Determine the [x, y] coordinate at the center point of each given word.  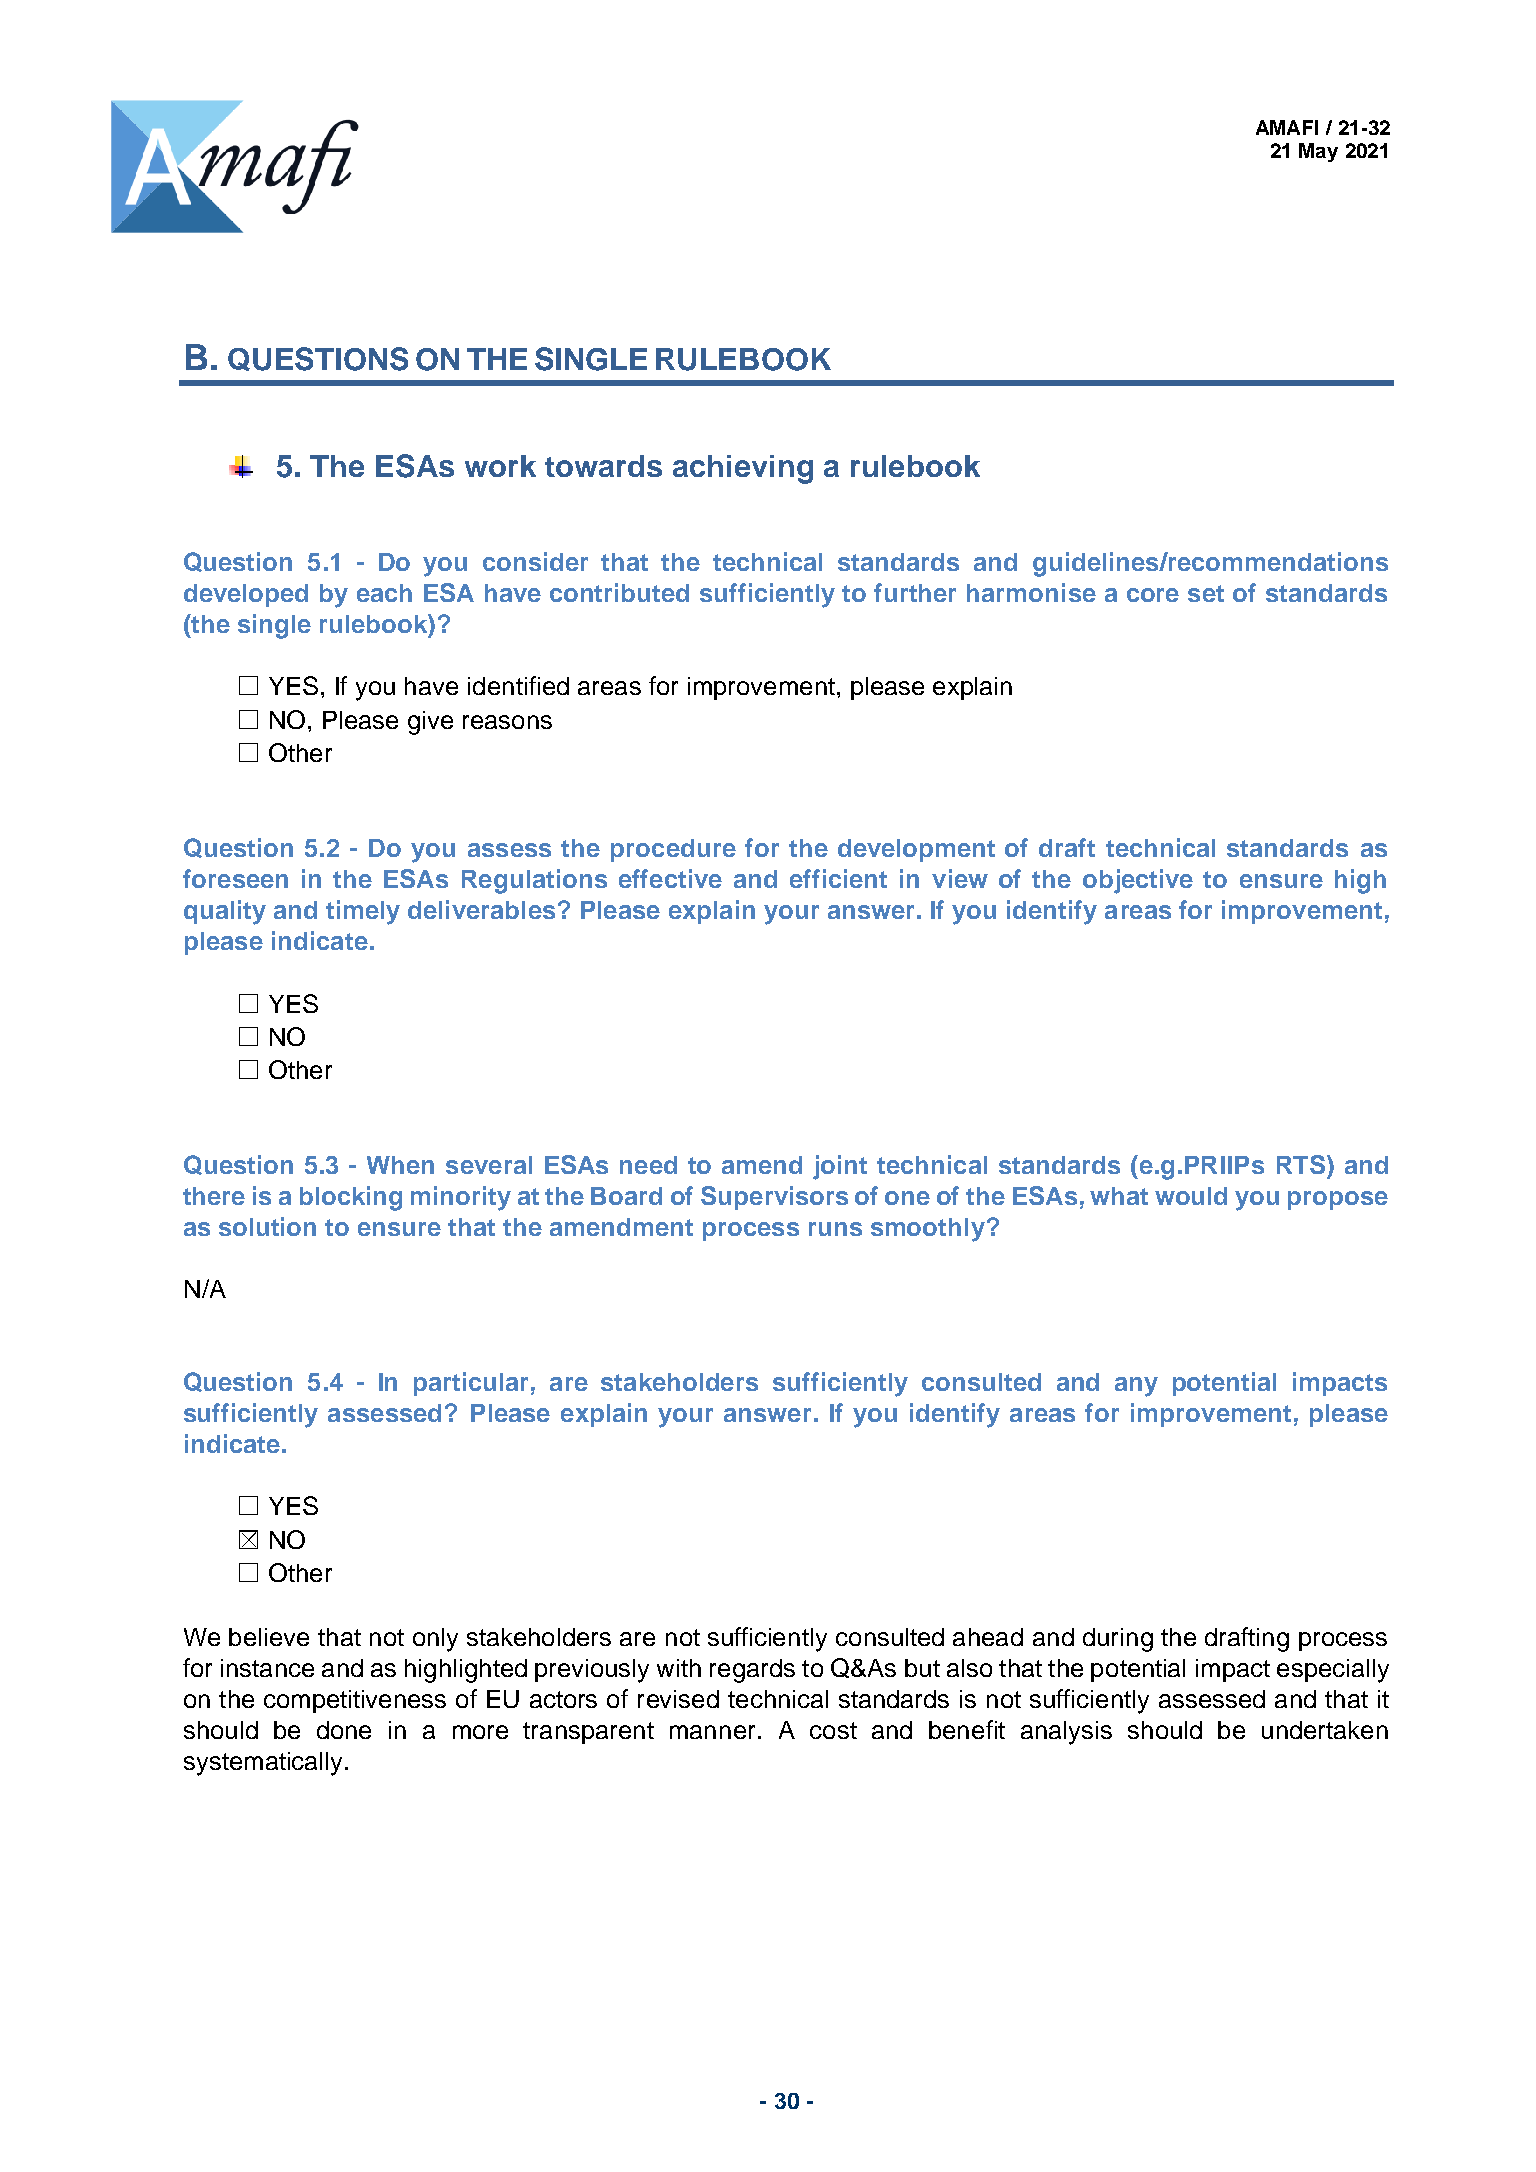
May [1318, 152]
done [344, 1730]
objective [1138, 881]
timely [363, 912]
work [500, 466]
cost [833, 1730]
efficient [838, 878]
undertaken [1325, 1730]
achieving [743, 469]
